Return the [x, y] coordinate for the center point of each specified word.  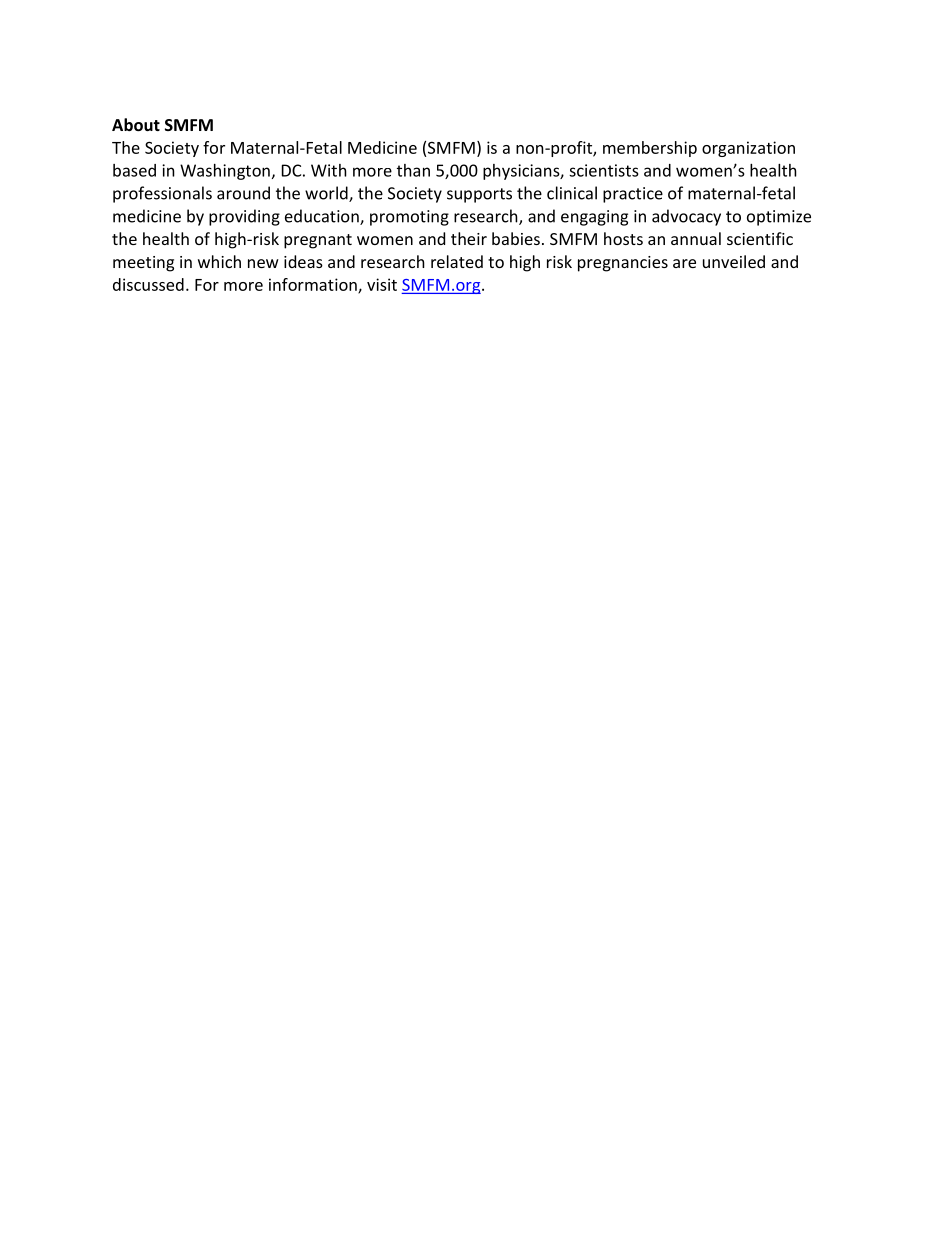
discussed [148, 284]
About [136, 124]
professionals [162, 194]
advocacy [686, 217]
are [684, 263]
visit [382, 284]
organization [748, 149]
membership [650, 149]
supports [479, 195]
